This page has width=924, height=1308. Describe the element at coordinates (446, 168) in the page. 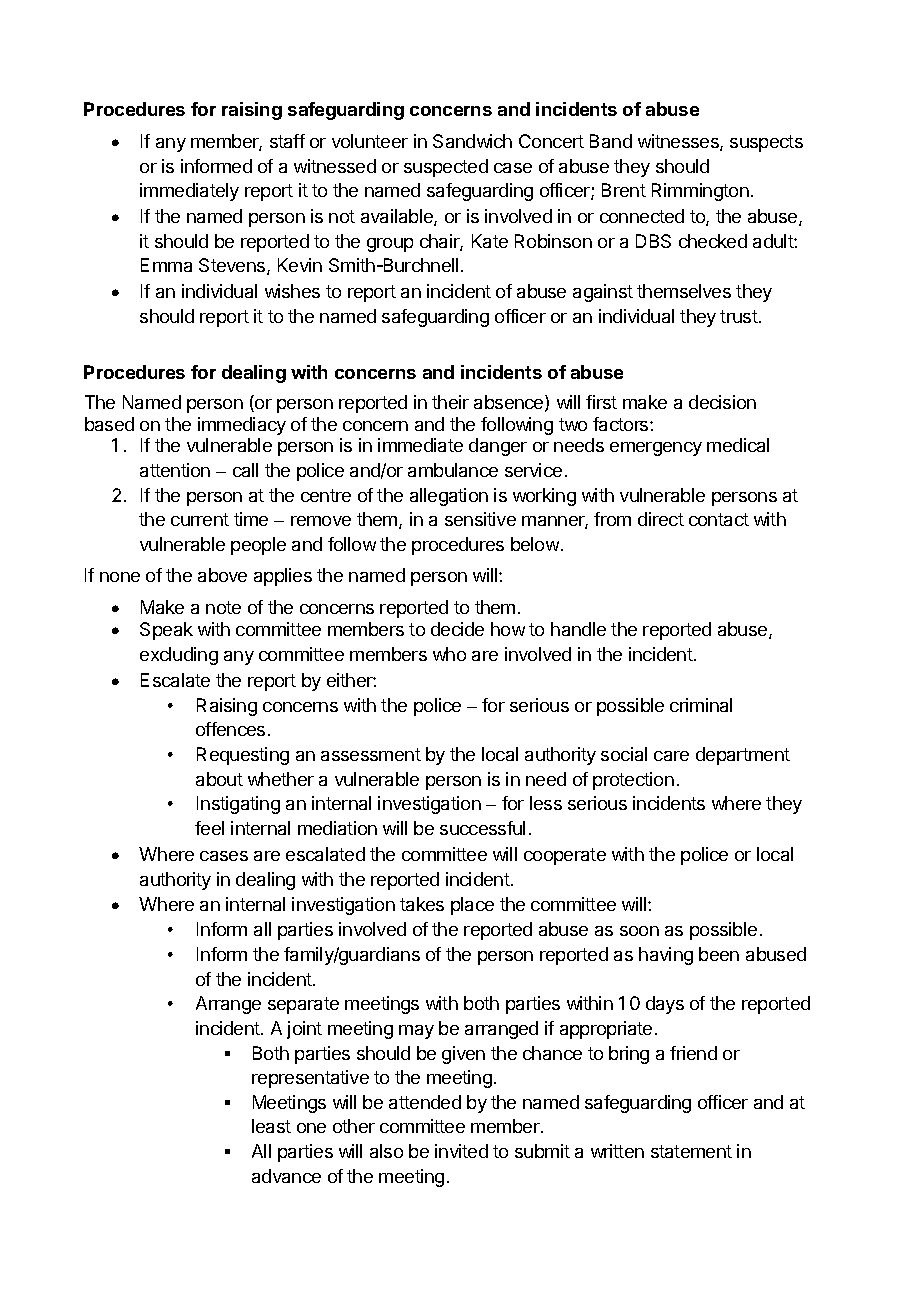

I see `suspected` at that location.
